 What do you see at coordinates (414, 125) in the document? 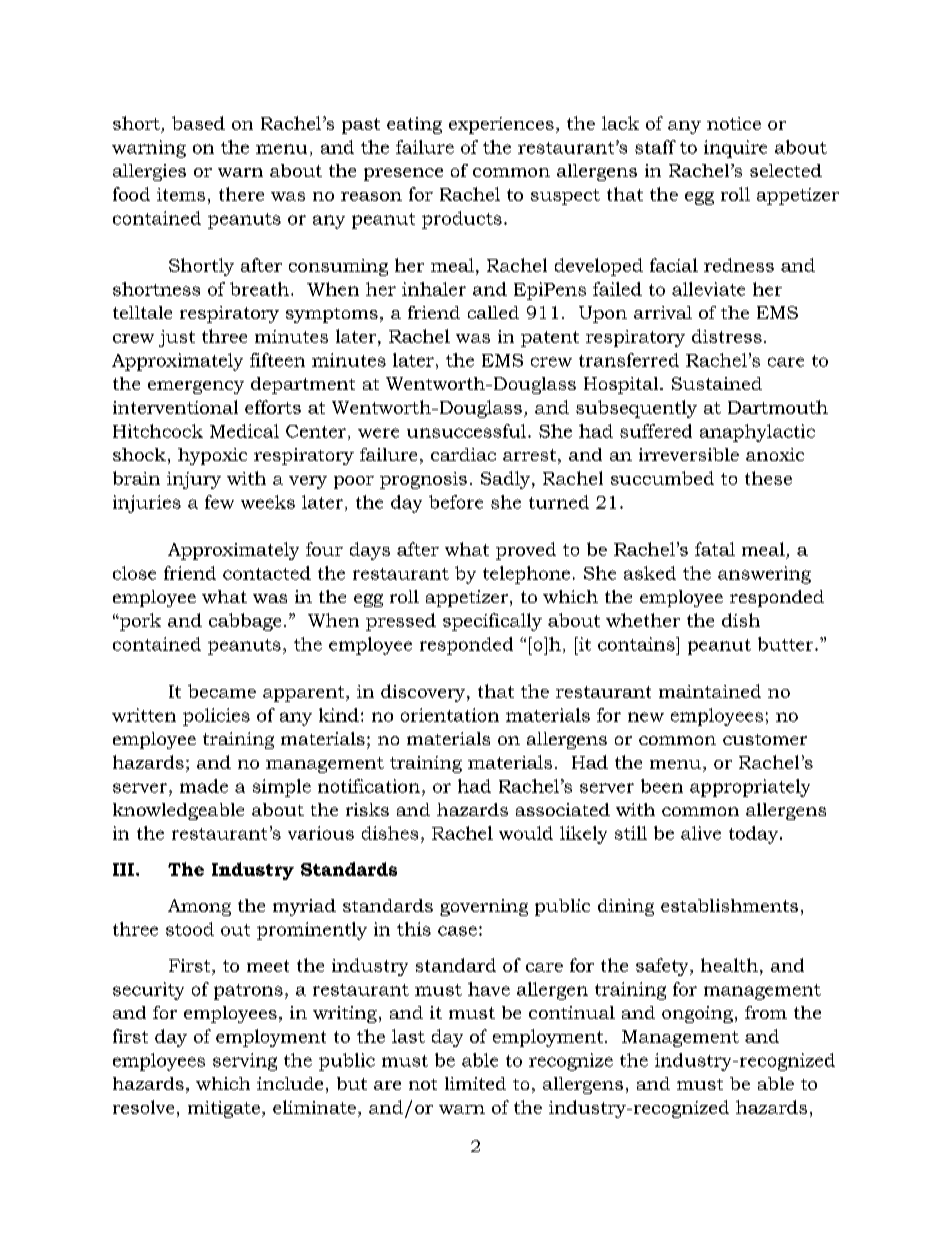
I see `eating` at bounding box center [414, 125].
